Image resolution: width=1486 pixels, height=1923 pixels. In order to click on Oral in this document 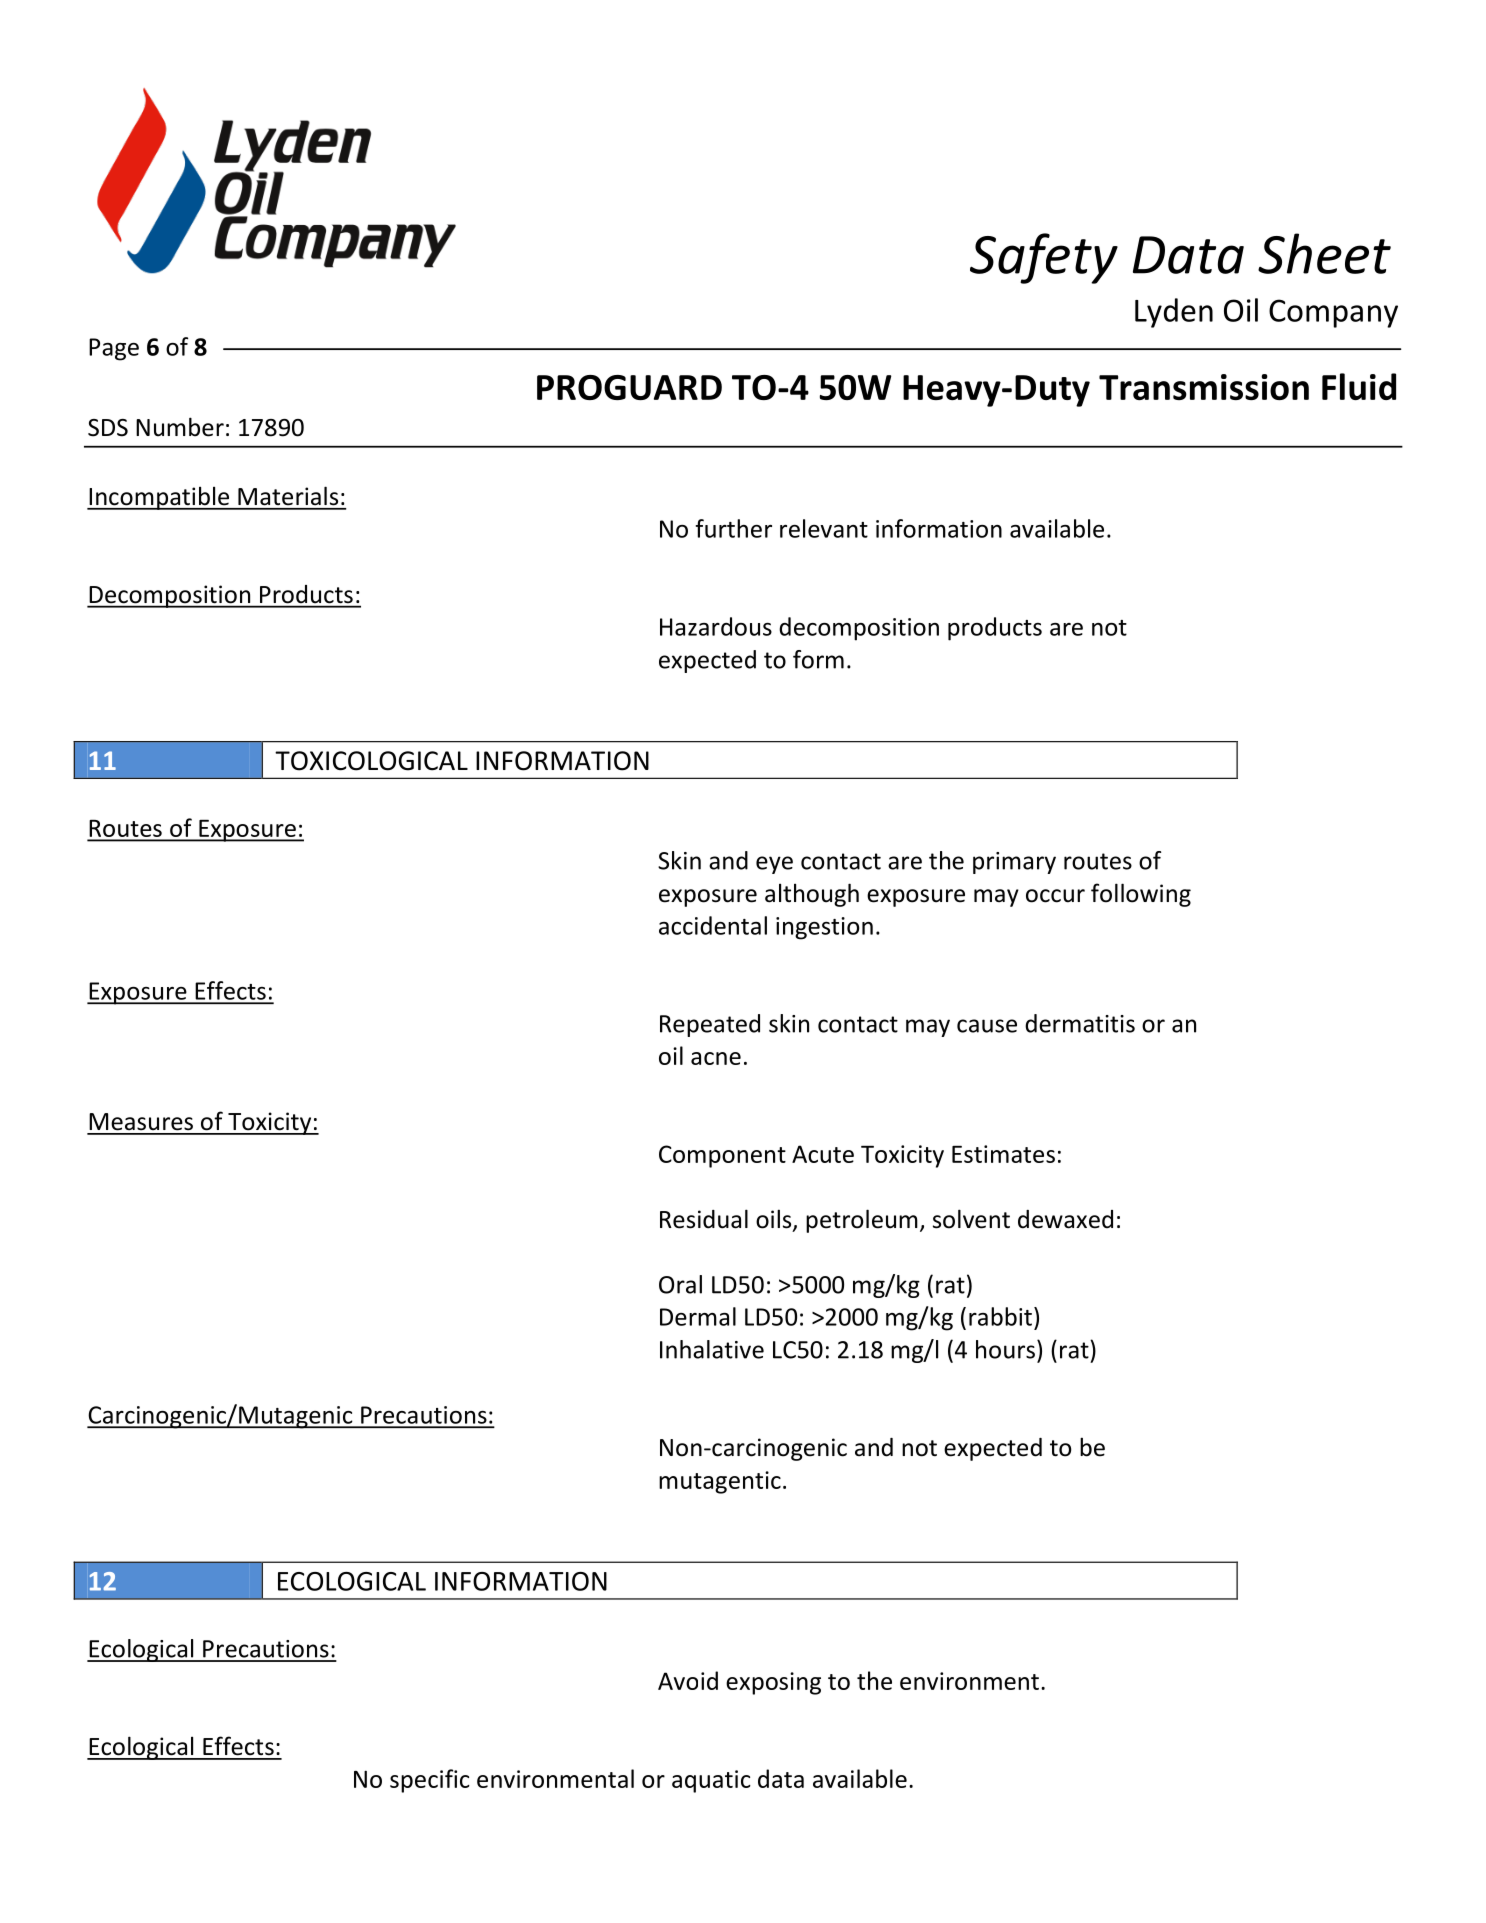, I will do `click(680, 1284)`.
